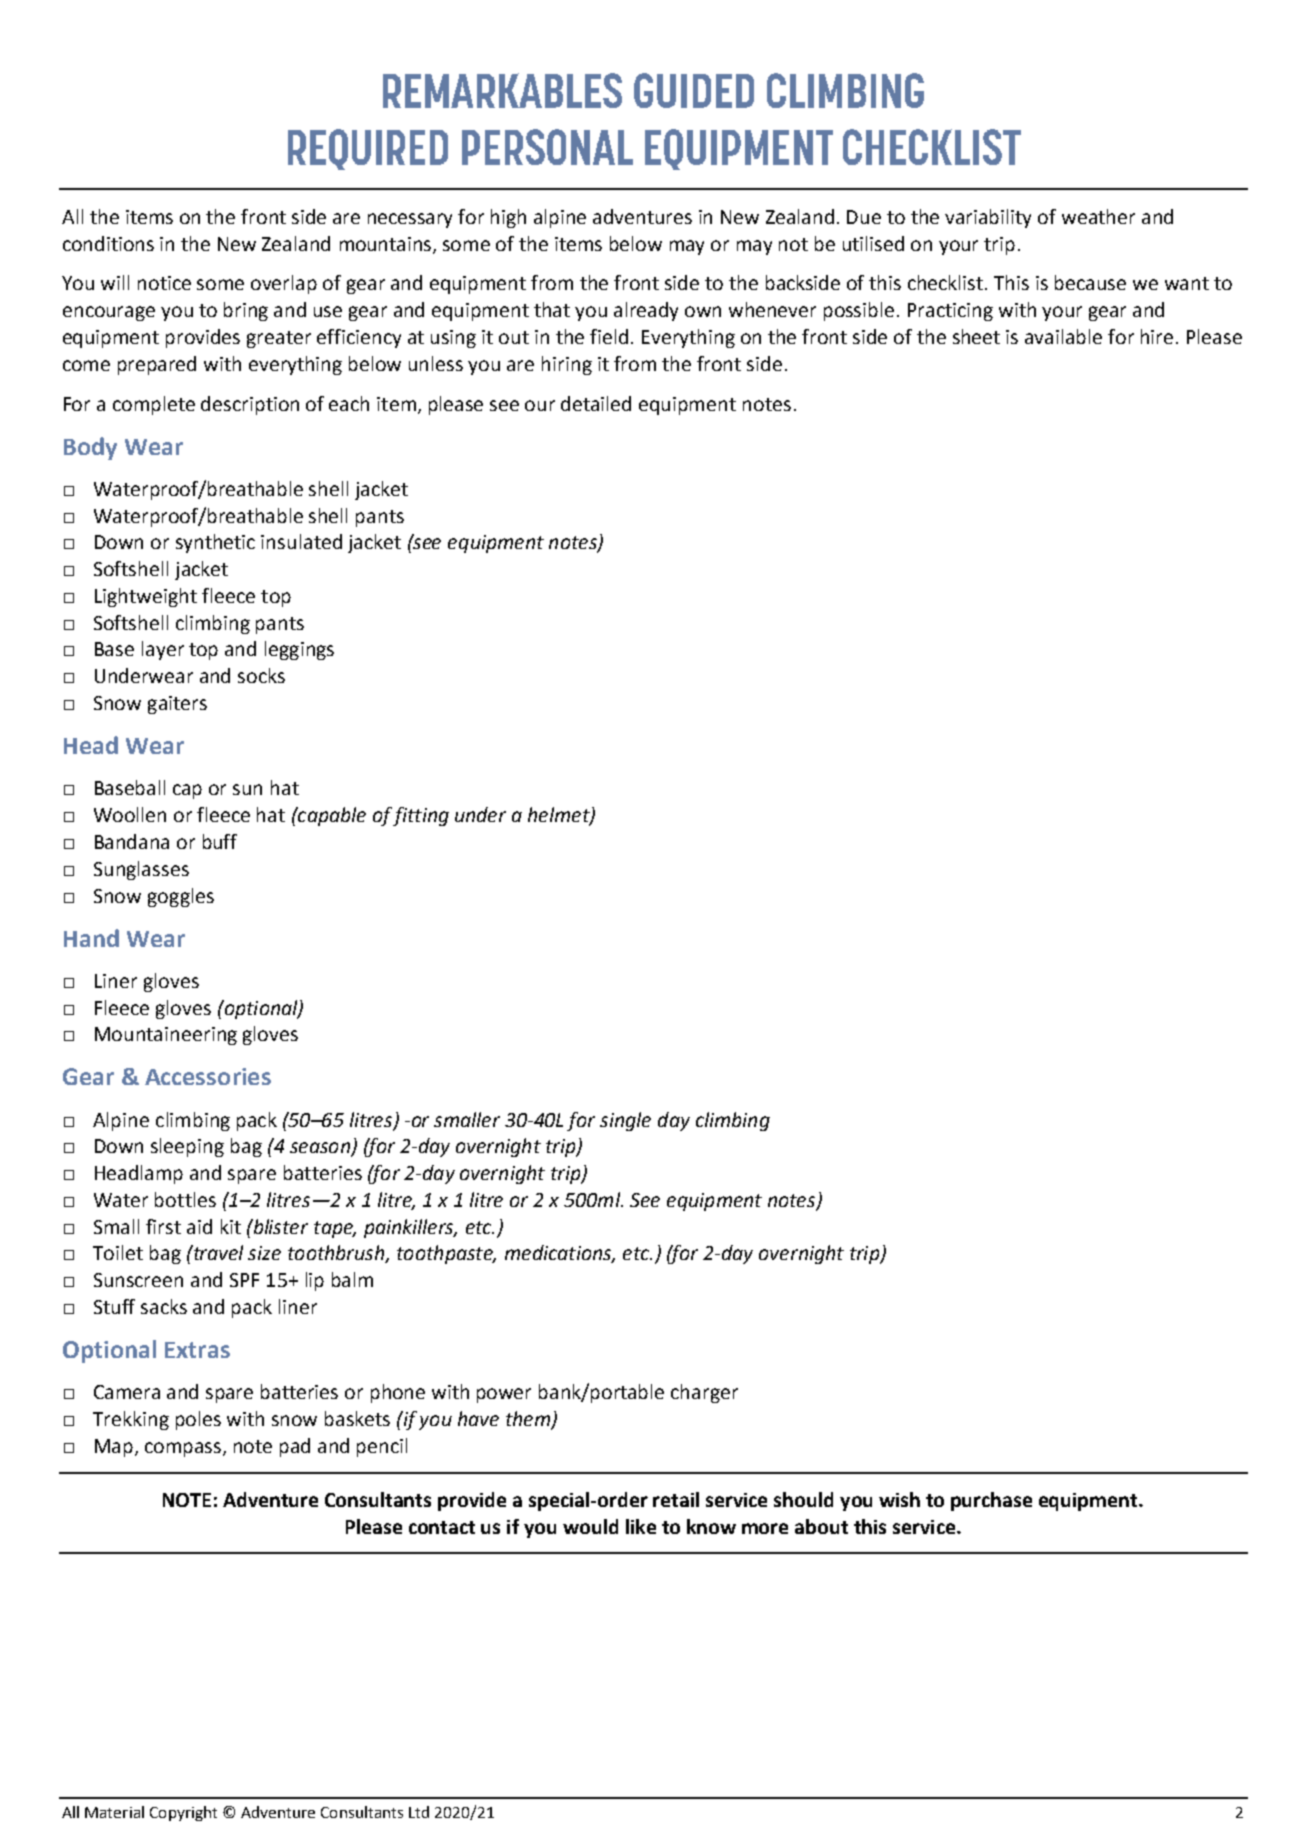 The image size is (1306, 1847). I want to click on buff, so click(220, 841).
